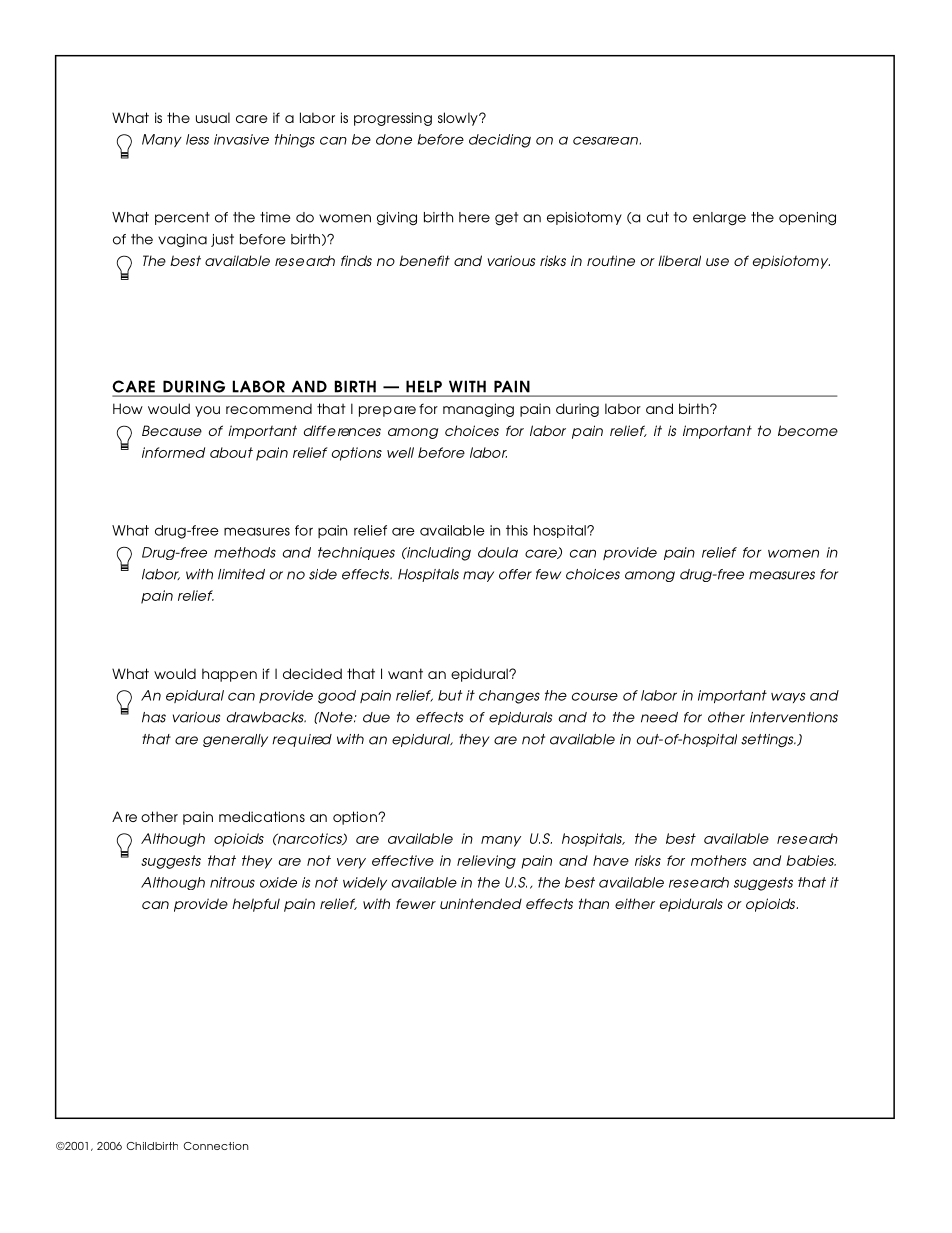  Describe the element at coordinates (207, 411) in the page. I see `you` at that location.
